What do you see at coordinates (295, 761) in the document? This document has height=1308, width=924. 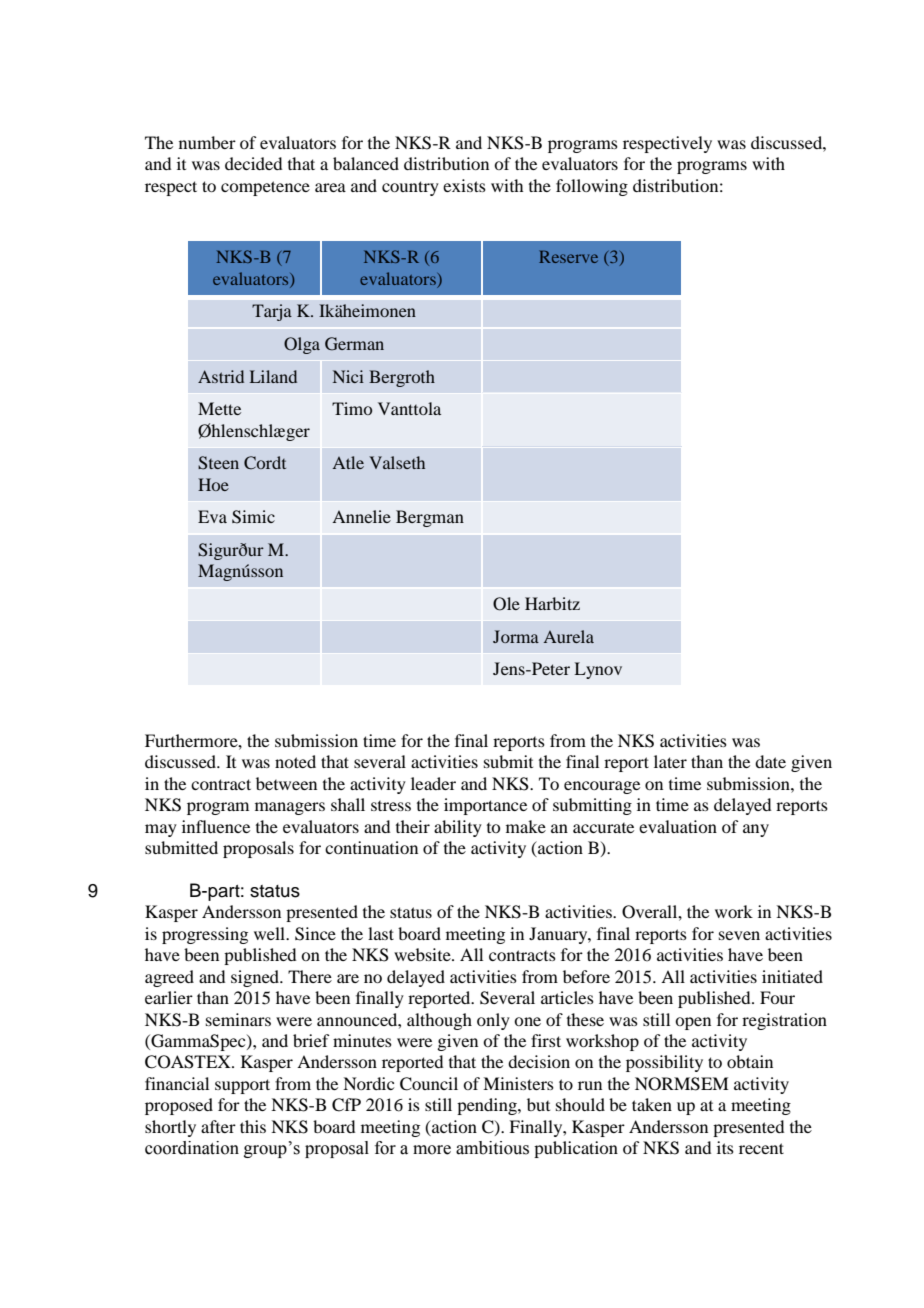 I see `noted` at bounding box center [295, 761].
